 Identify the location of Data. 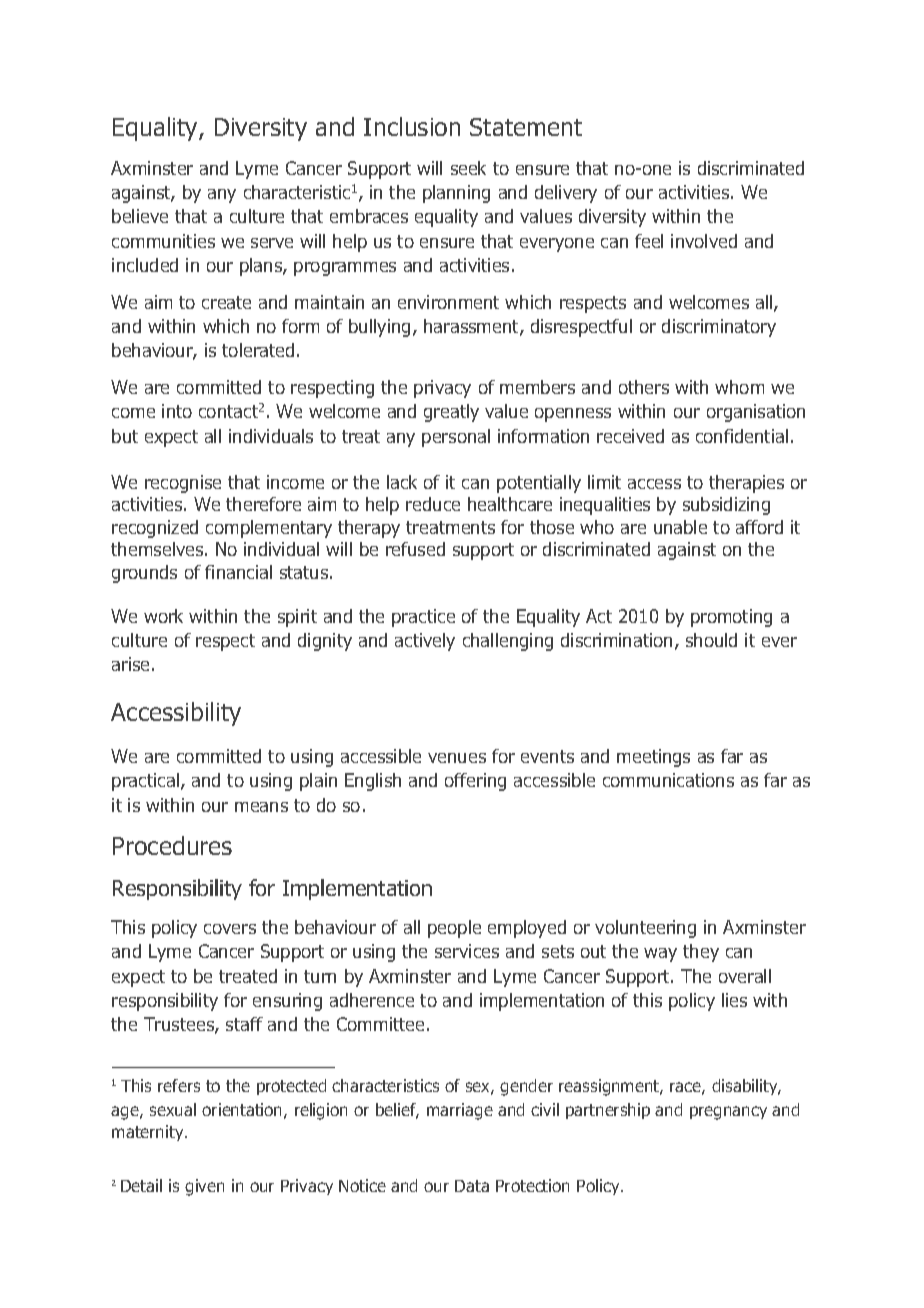
(472, 1186).
